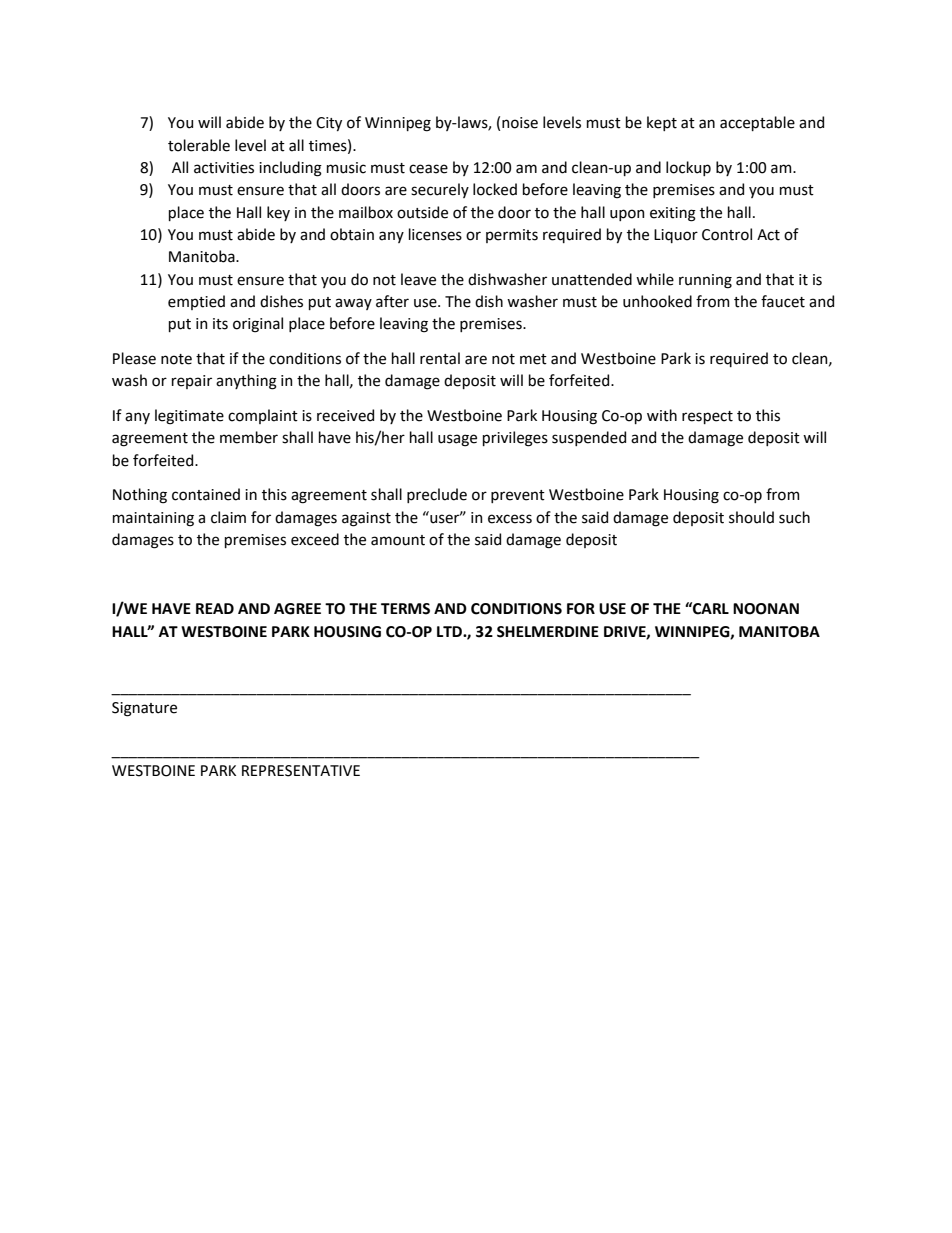  Describe the element at coordinates (428, 169) in the image. I see `cease` at that location.
